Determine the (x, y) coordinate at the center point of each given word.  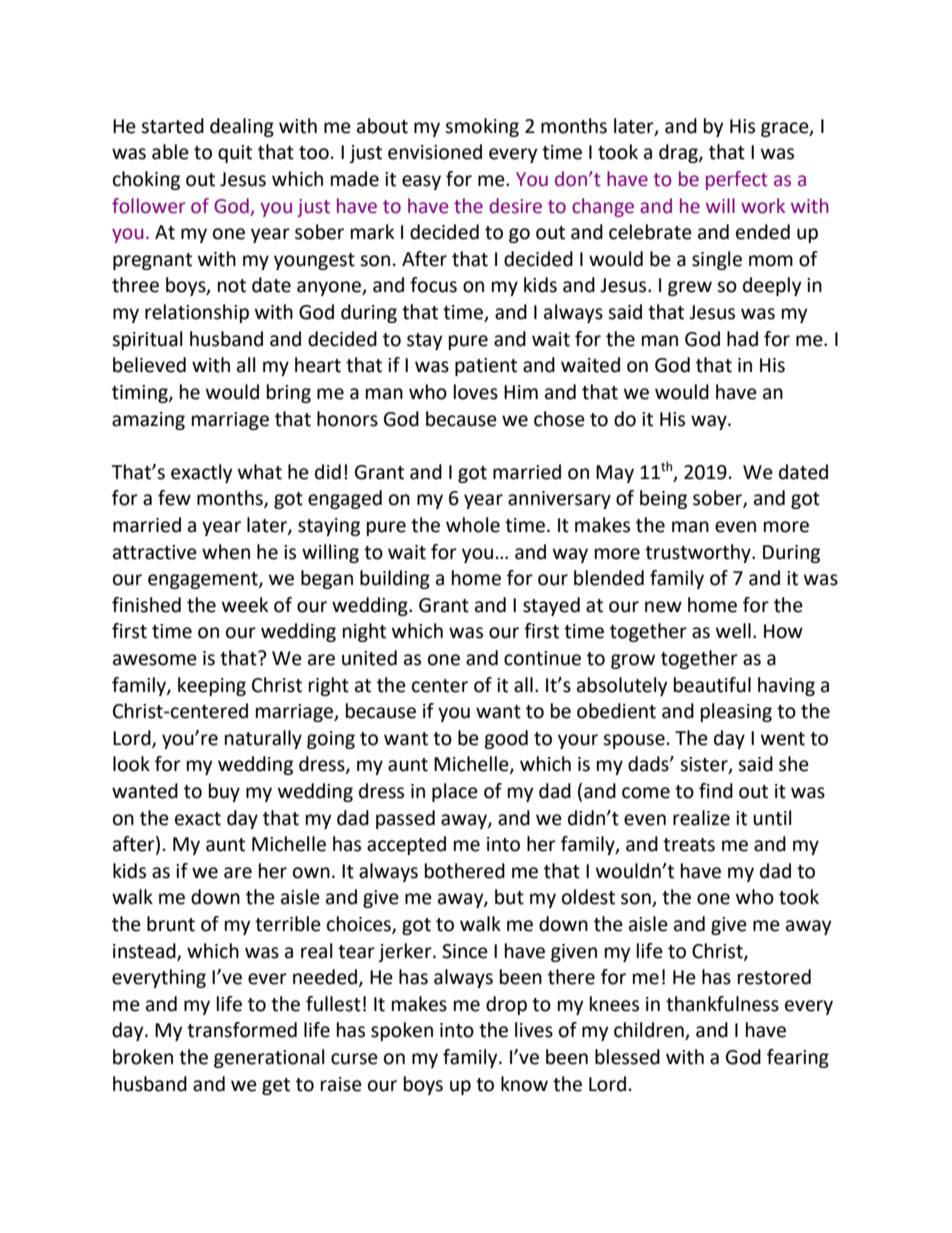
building (395, 579)
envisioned (435, 152)
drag (679, 153)
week (245, 605)
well (733, 631)
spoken (402, 1031)
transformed (242, 1030)
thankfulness (722, 1004)
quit (235, 154)
